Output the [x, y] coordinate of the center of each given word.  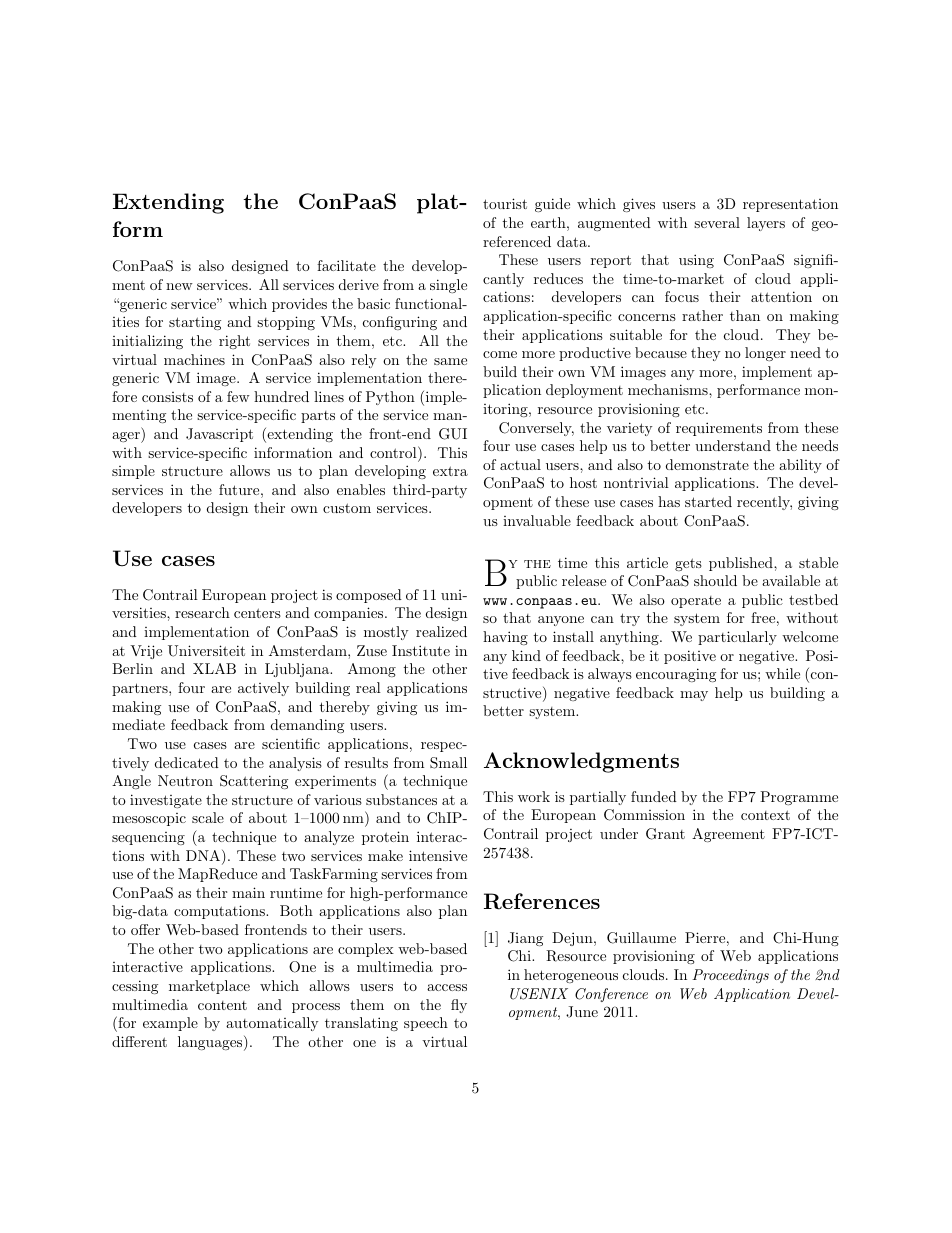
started [708, 501]
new [179, 286]
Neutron [185, 780]
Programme [799, 798]
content [222, 1005]
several [717, 222]
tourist [505, 203]
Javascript [219, 435]
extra [450, 471]
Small [448, 763]
